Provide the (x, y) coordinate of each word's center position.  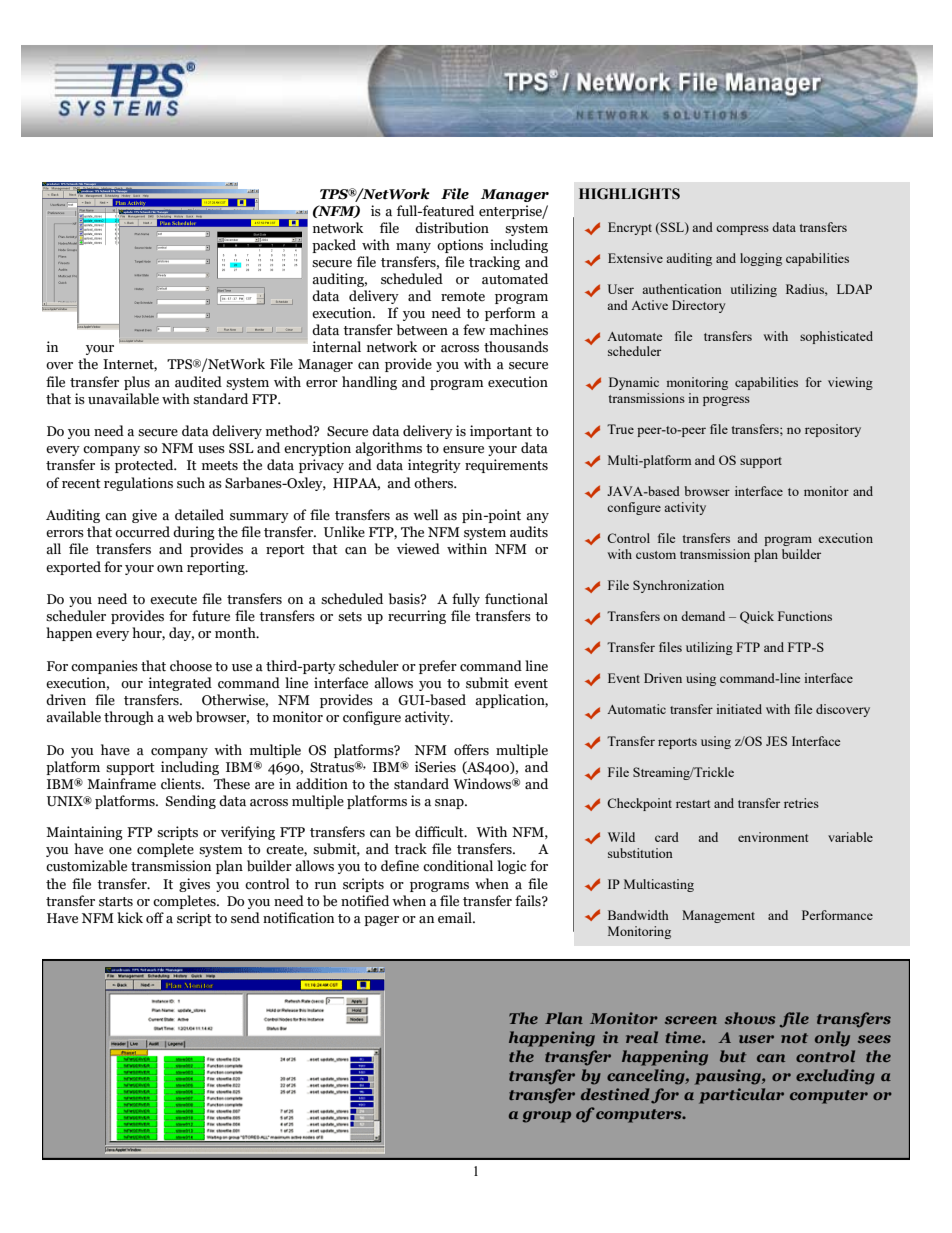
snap (450, 804)
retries (801, 803)
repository (833, 430)
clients (182, 784)
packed (334, 246)
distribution (452, 228)
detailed (199, 515)
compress (742, 230)
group (547, 1117)
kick (130, 918)
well (426, 515)
